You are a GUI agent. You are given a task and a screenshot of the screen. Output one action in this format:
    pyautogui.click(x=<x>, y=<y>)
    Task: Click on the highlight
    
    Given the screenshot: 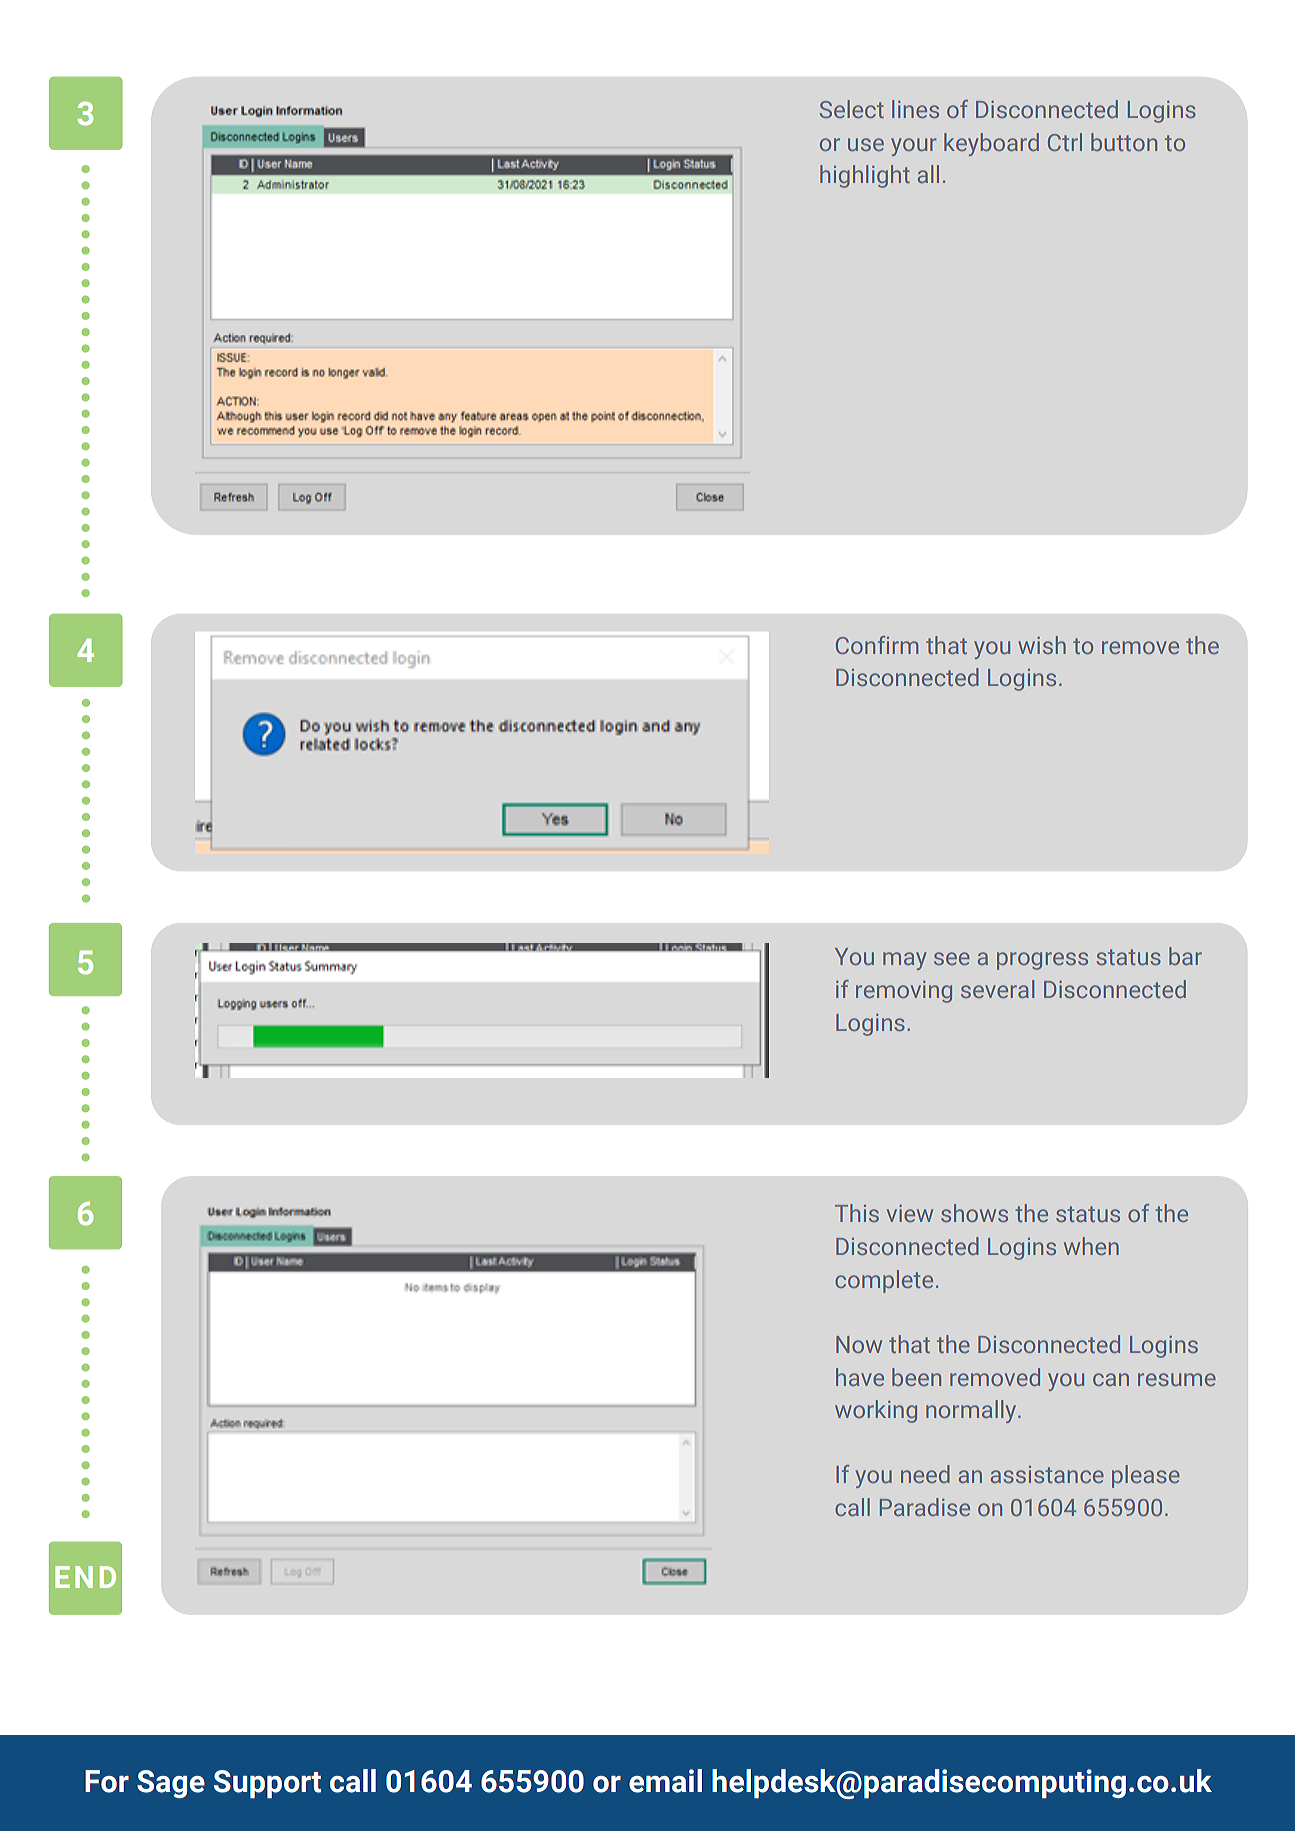 What is the action you would take?
    pyautogui.click(x=865, y=176)
